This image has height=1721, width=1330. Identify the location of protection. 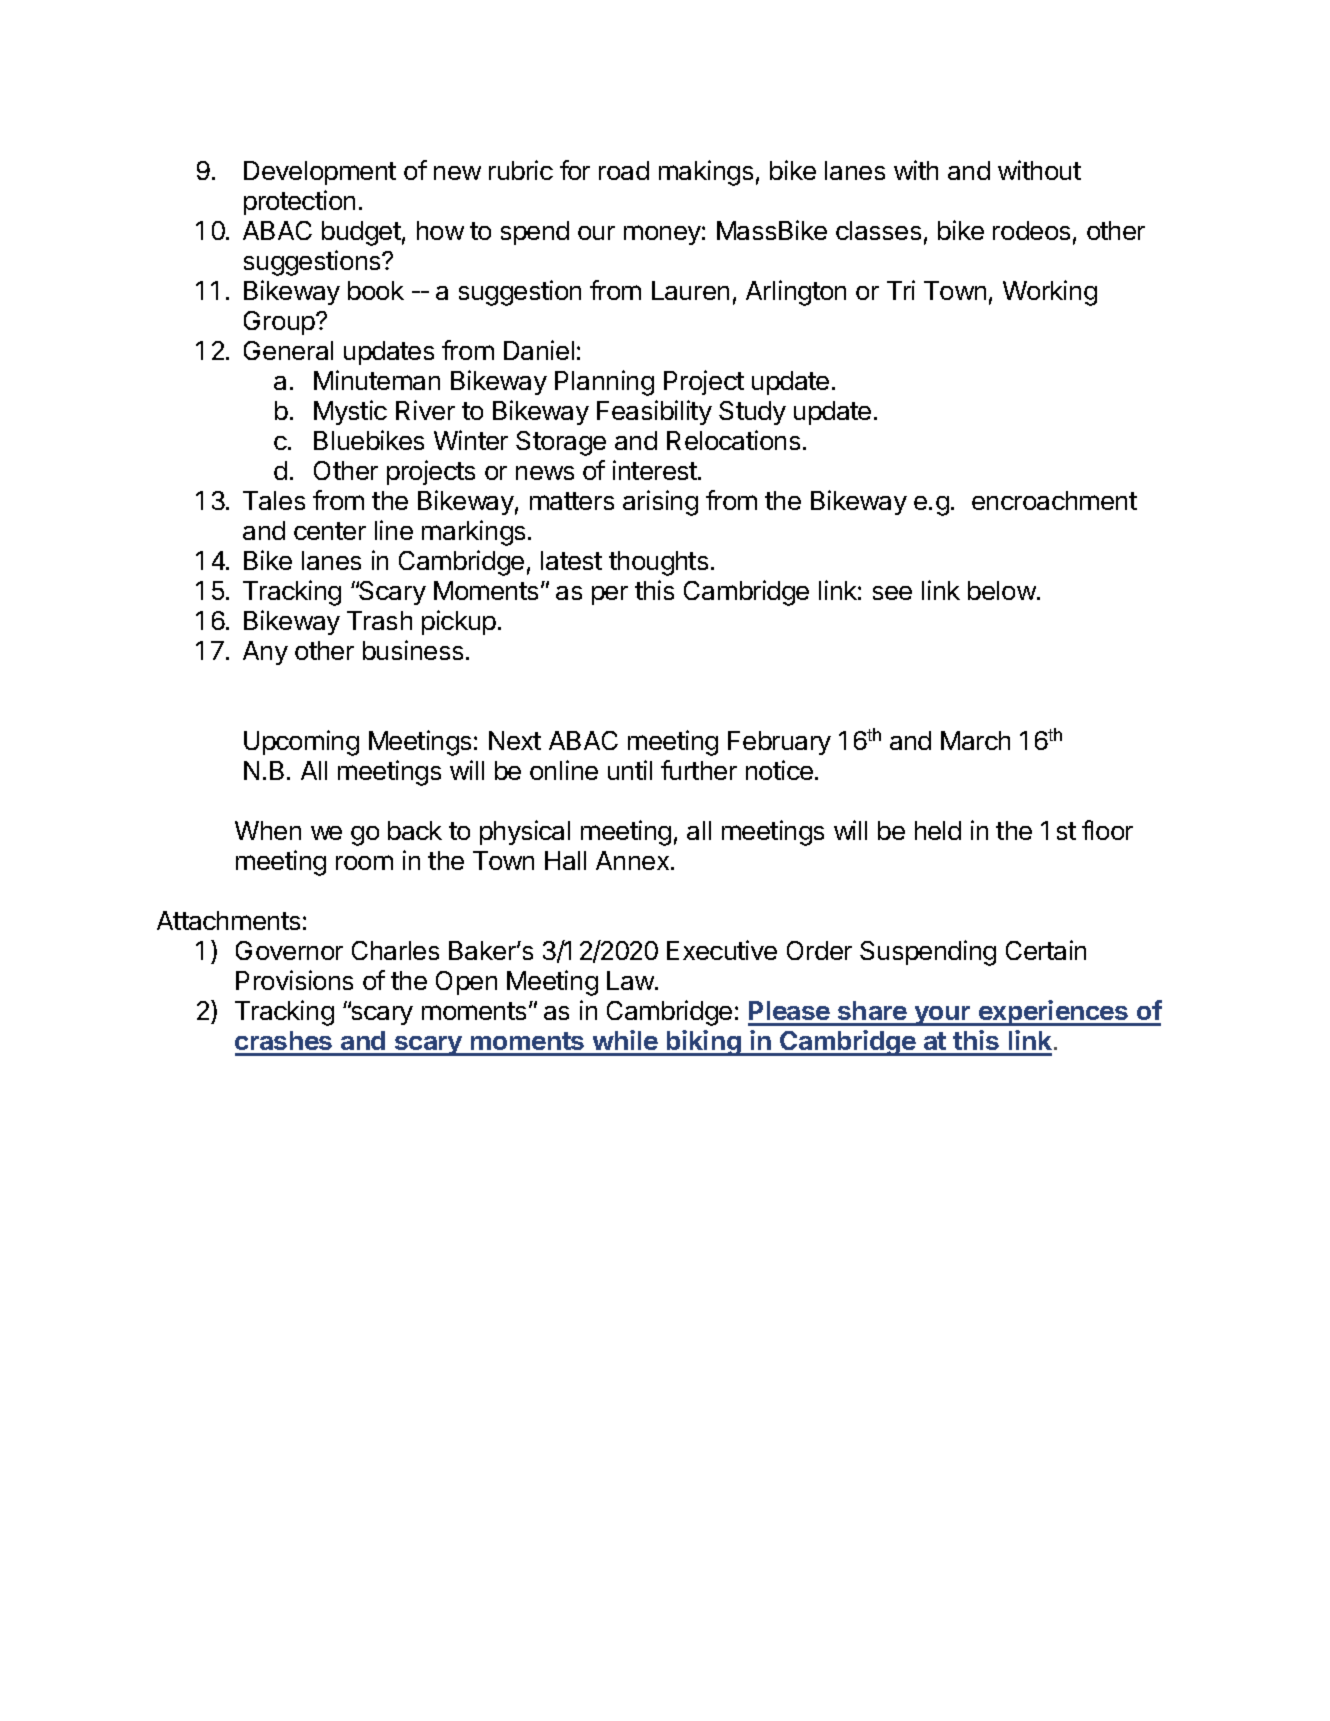
(299, 202).
